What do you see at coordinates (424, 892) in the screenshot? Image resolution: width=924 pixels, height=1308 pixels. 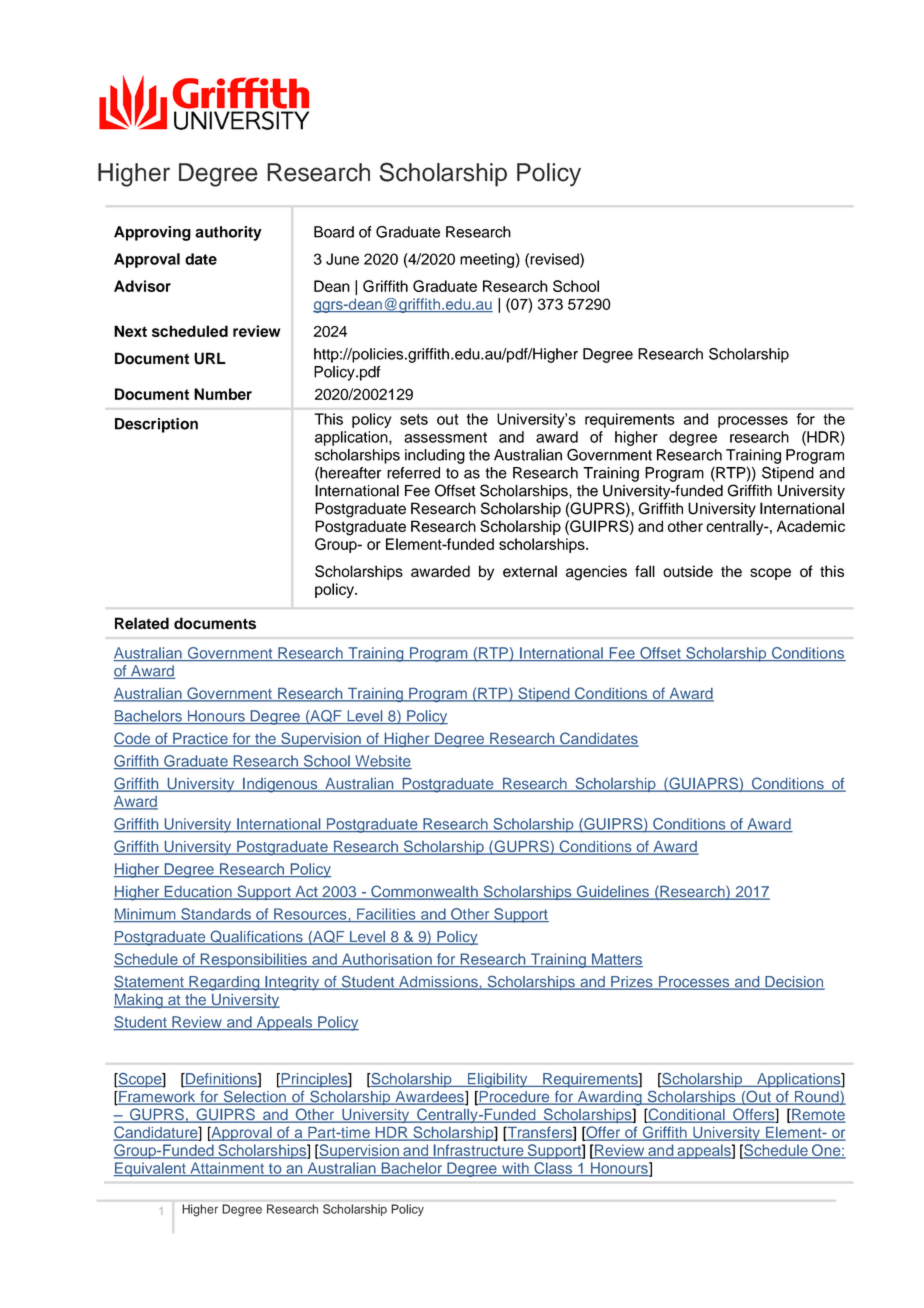 I see `Commonwealth` at bounding box center [424, 892].
